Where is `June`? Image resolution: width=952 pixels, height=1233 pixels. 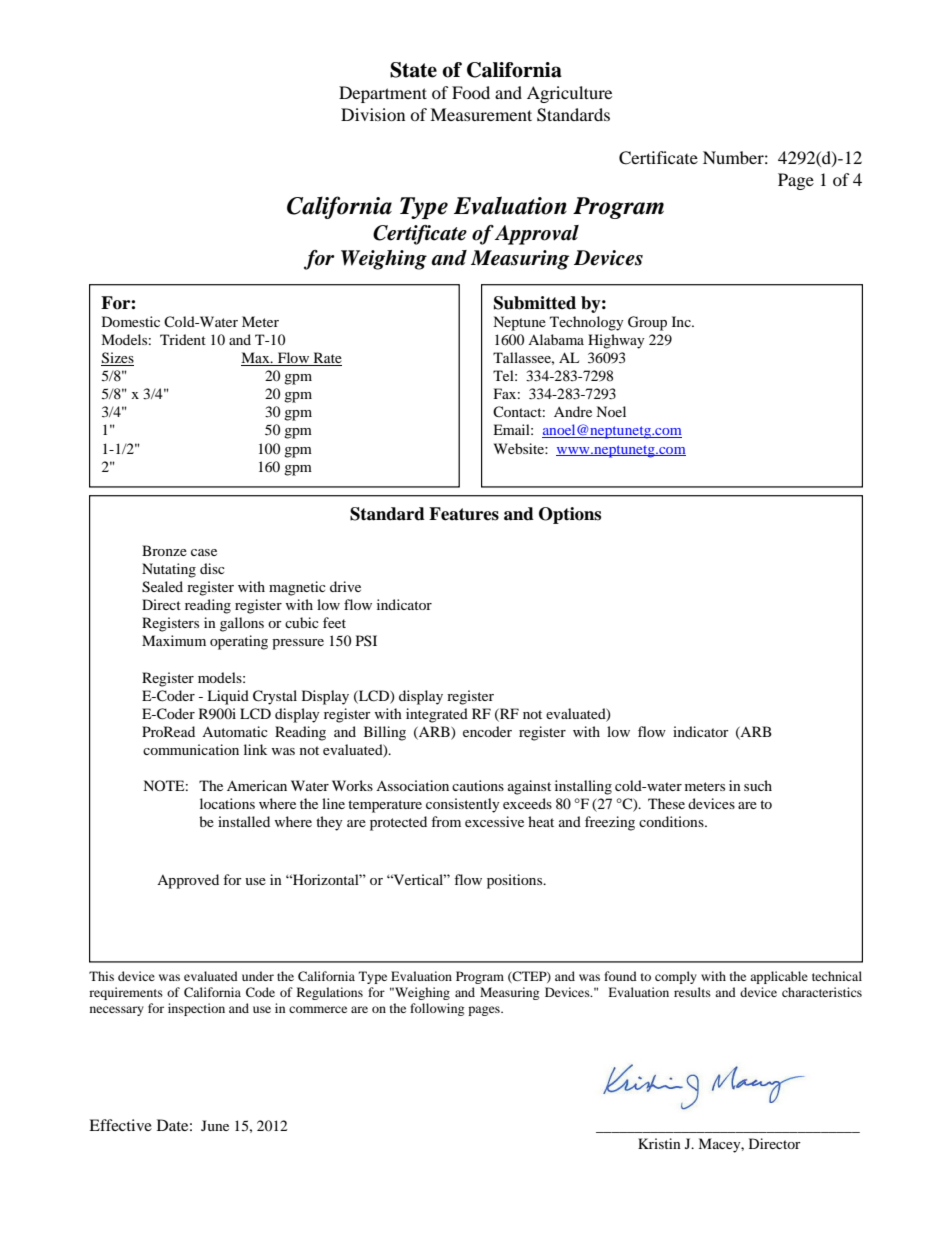 June is located at coordinates (215, 1125).
